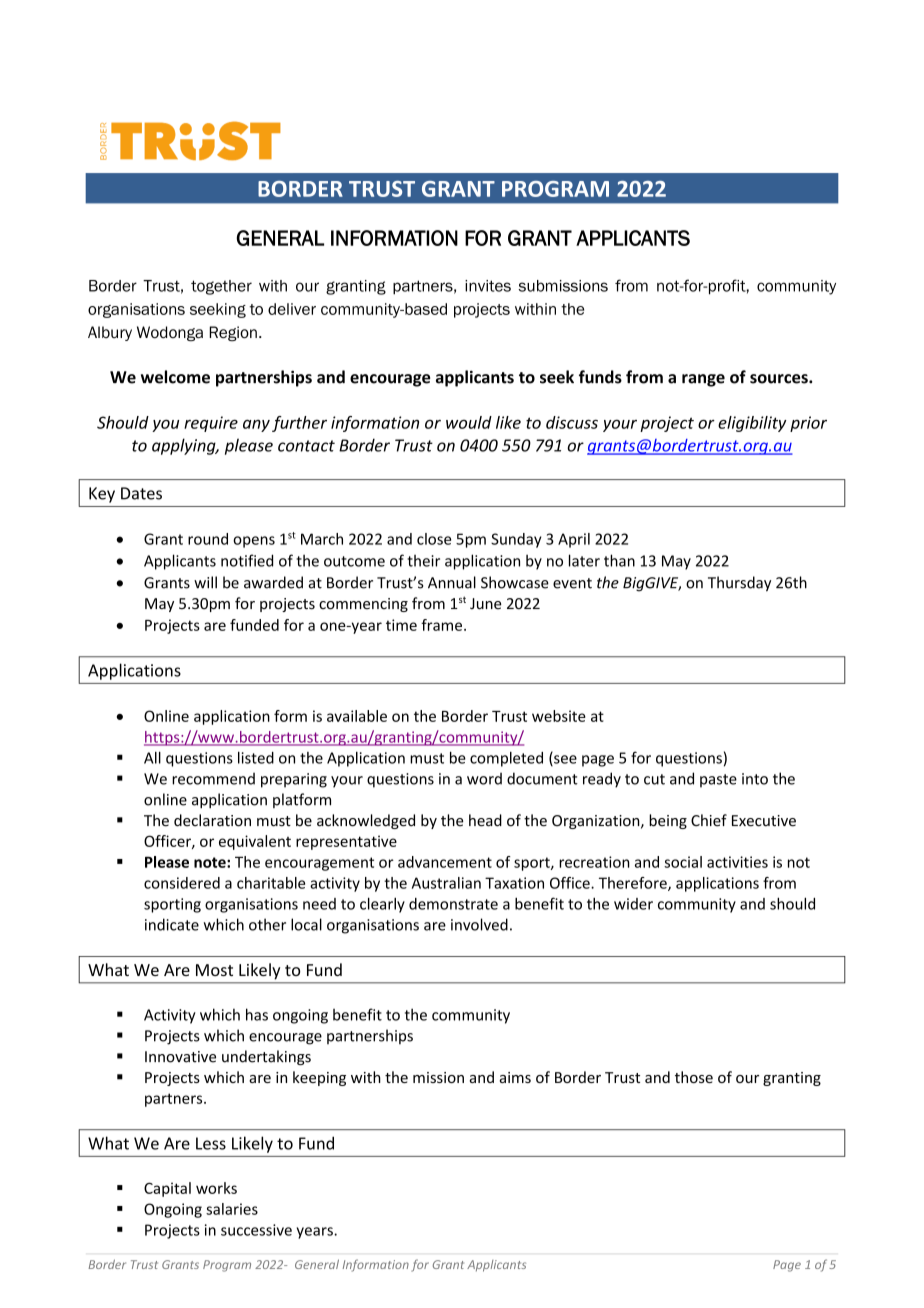  I want to click on word, so click(484, 778).
